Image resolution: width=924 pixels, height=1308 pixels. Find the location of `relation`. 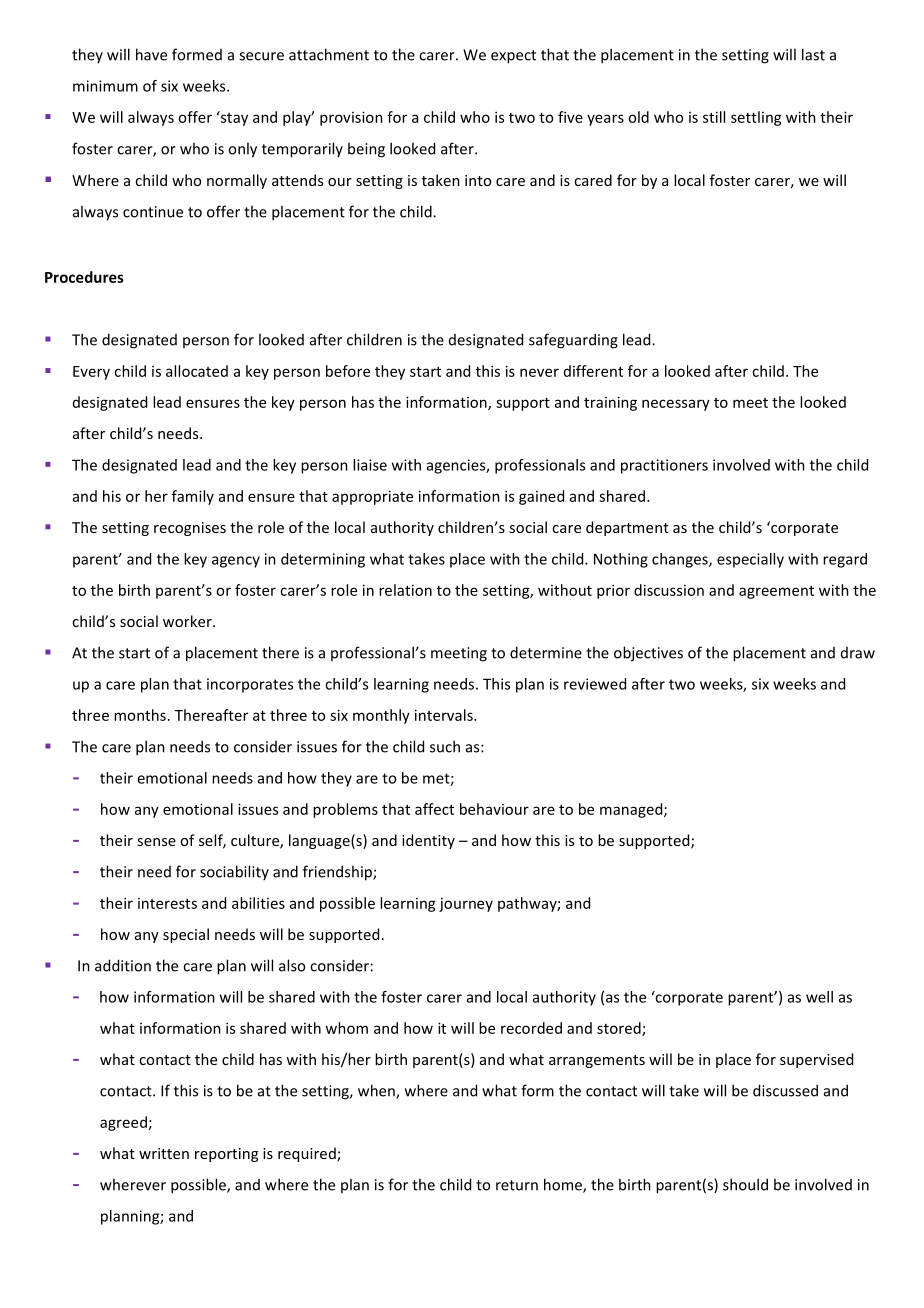

relation is located at coordinates (405, 590).
